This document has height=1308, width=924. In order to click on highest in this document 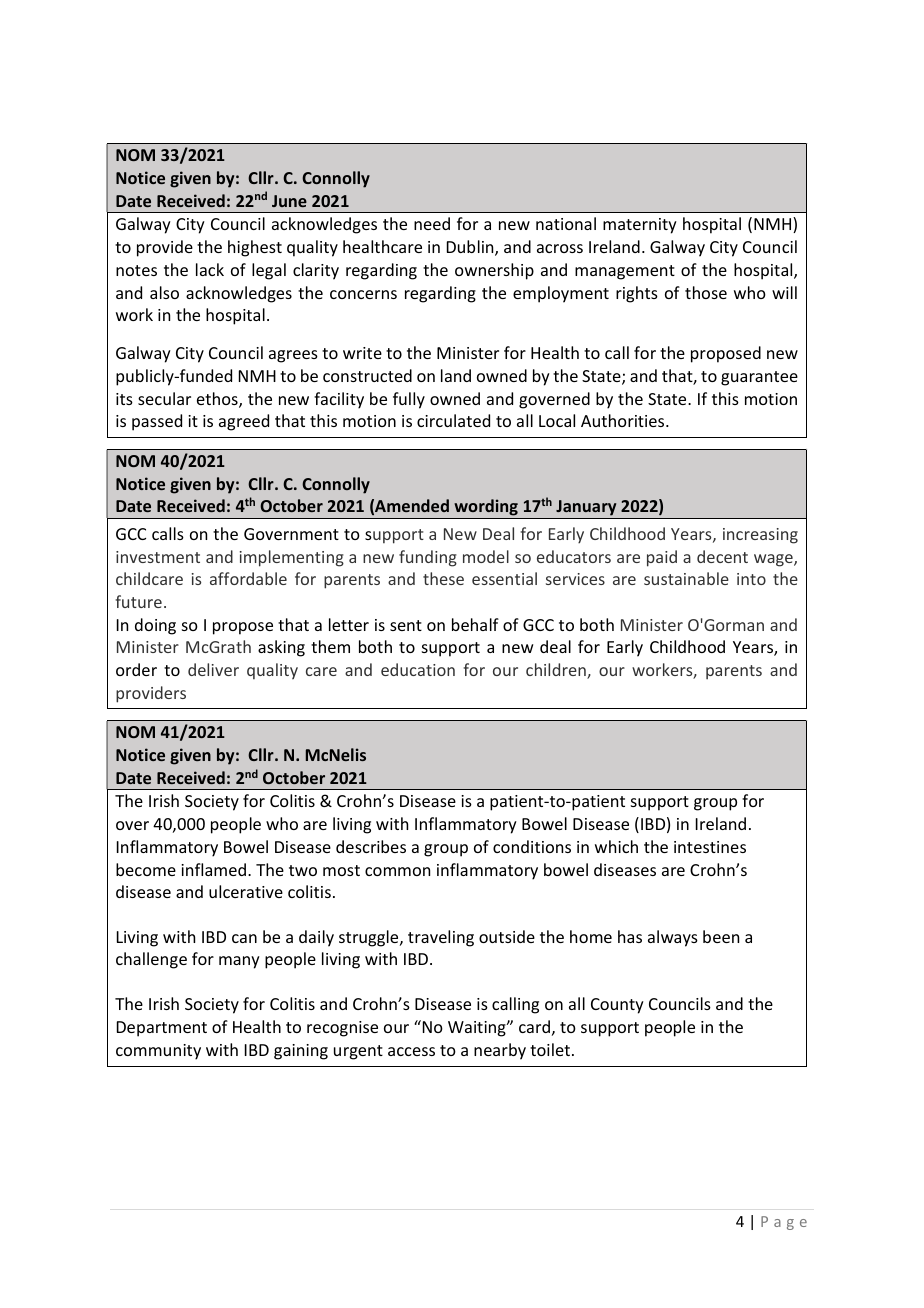, I will do `click(255, 248)`.
